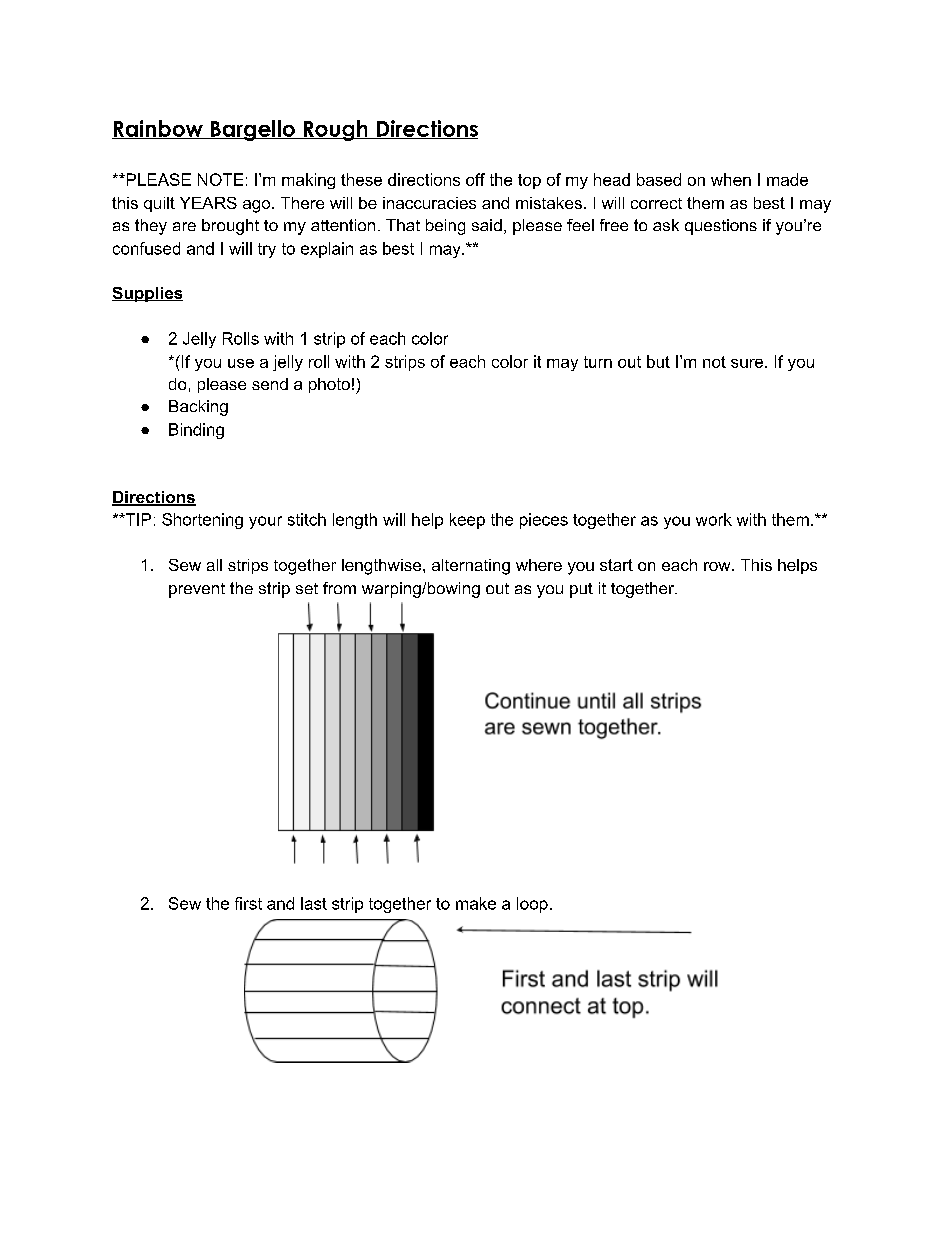 This screenshot has width=952, height=1233. I want to click on Shortening, so click(202, 521).
